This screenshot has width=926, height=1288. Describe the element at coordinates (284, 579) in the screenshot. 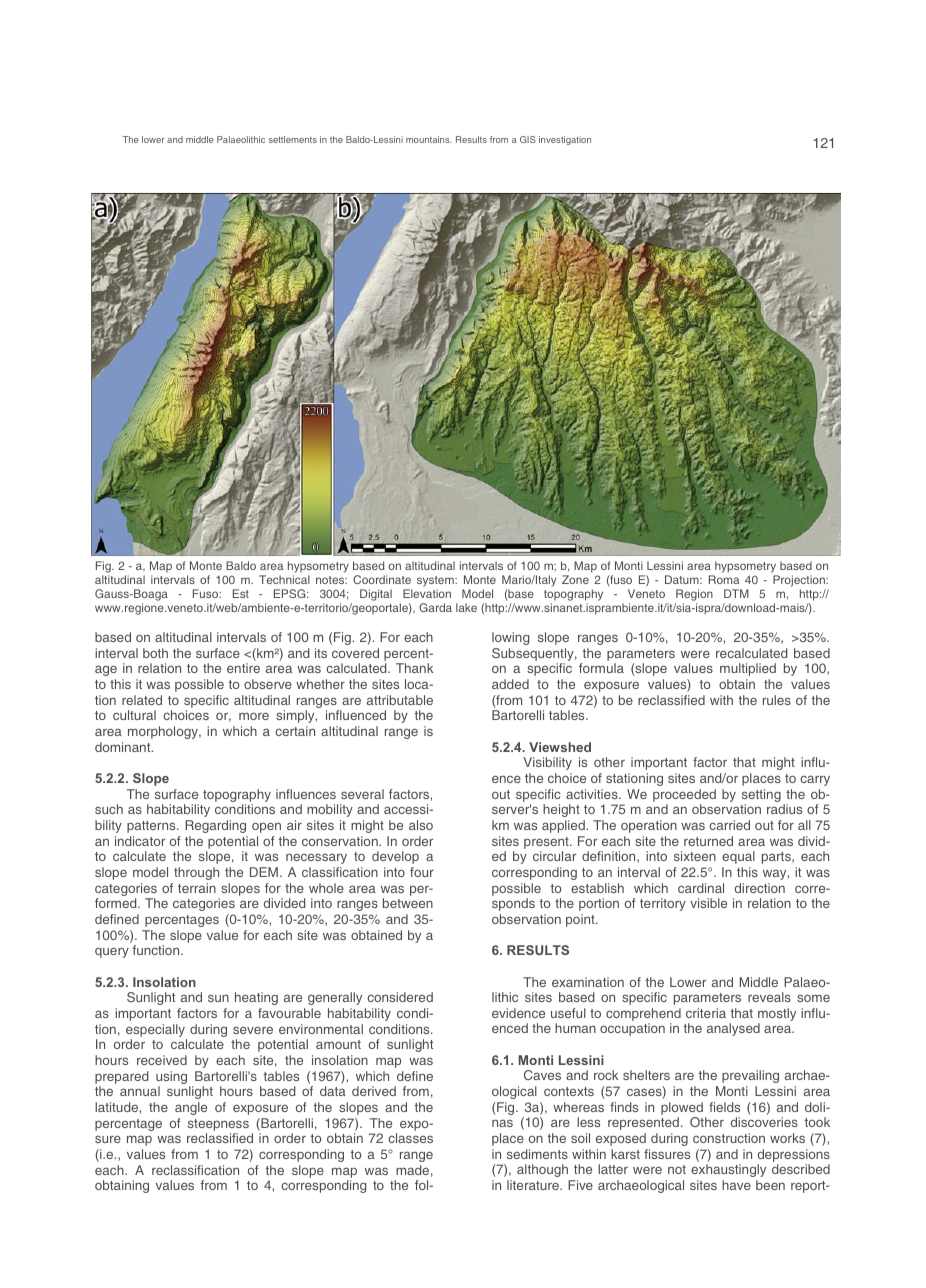

I see `Technical` at that location.
